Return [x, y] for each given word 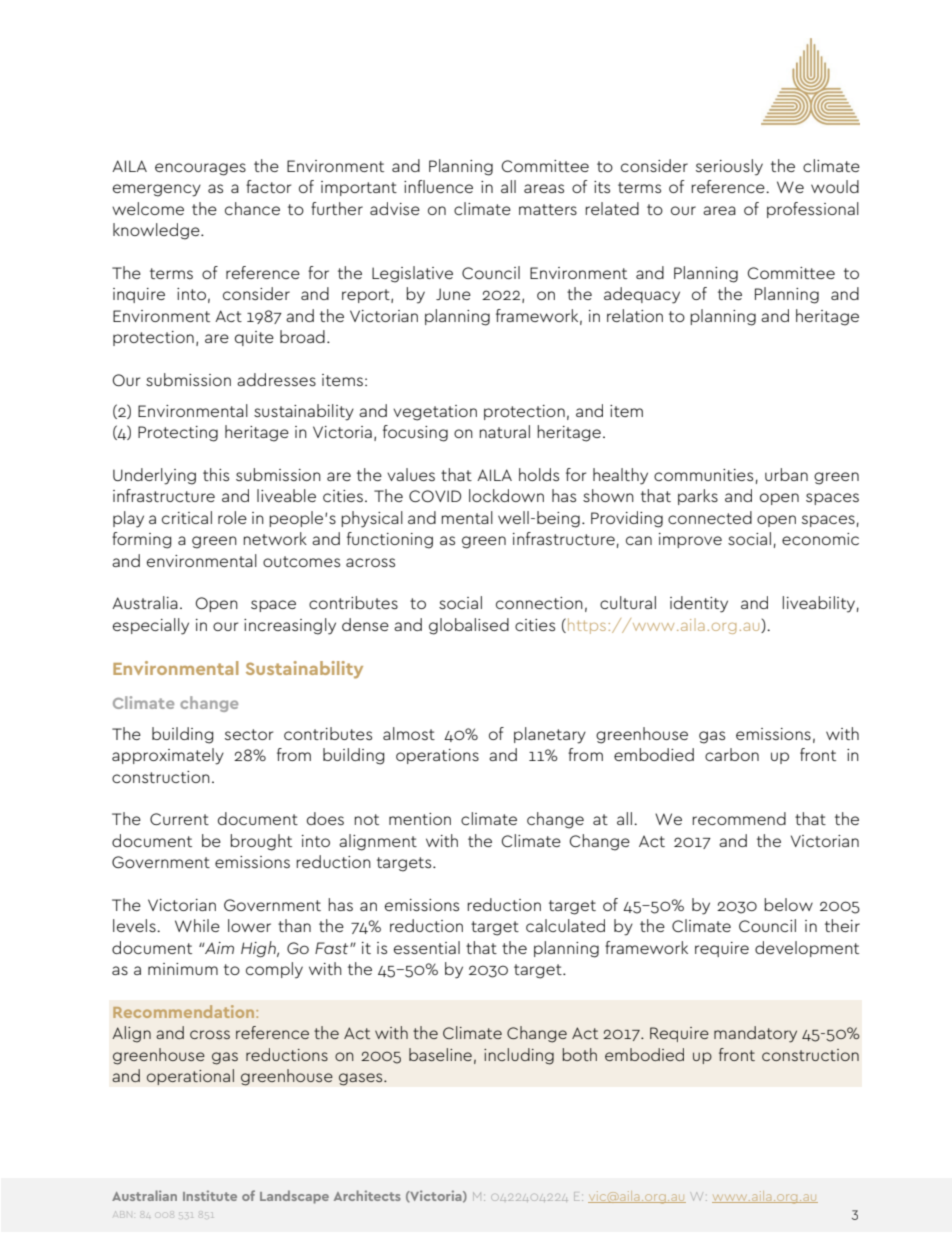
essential [427, 947]
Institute [210, 1195]
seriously [729, 167]
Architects [367, 1195]
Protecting [178, 434]
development [807, 949]
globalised [469, 626]
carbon [732, 754]
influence [438, 186]
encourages [200, 169]
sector [249, 734]
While [197, 925]
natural [505, 431]
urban [786, 474]
